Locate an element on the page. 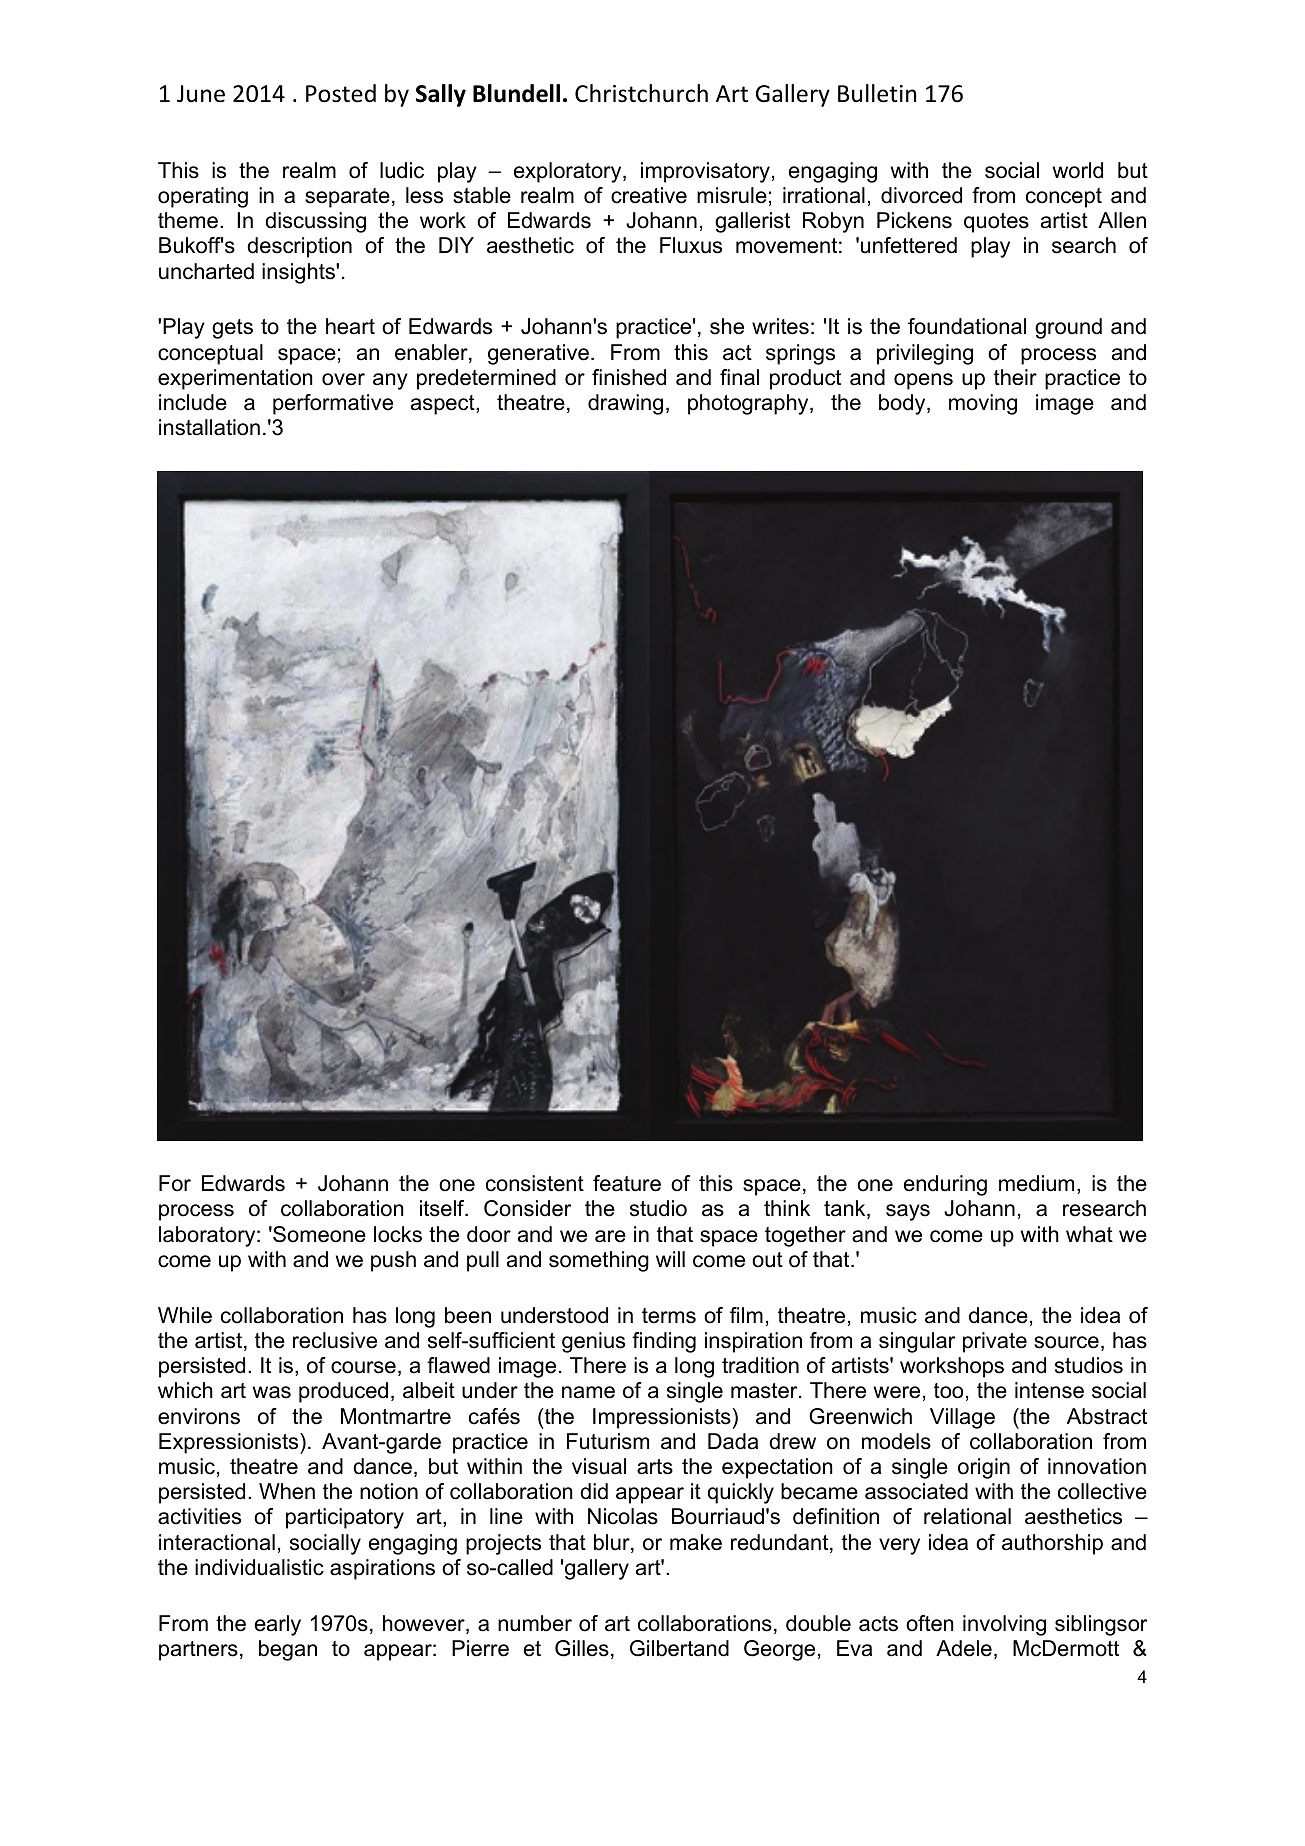 This document has width=1305, height=1846. consistent is located at coordinates (535, 1183).
